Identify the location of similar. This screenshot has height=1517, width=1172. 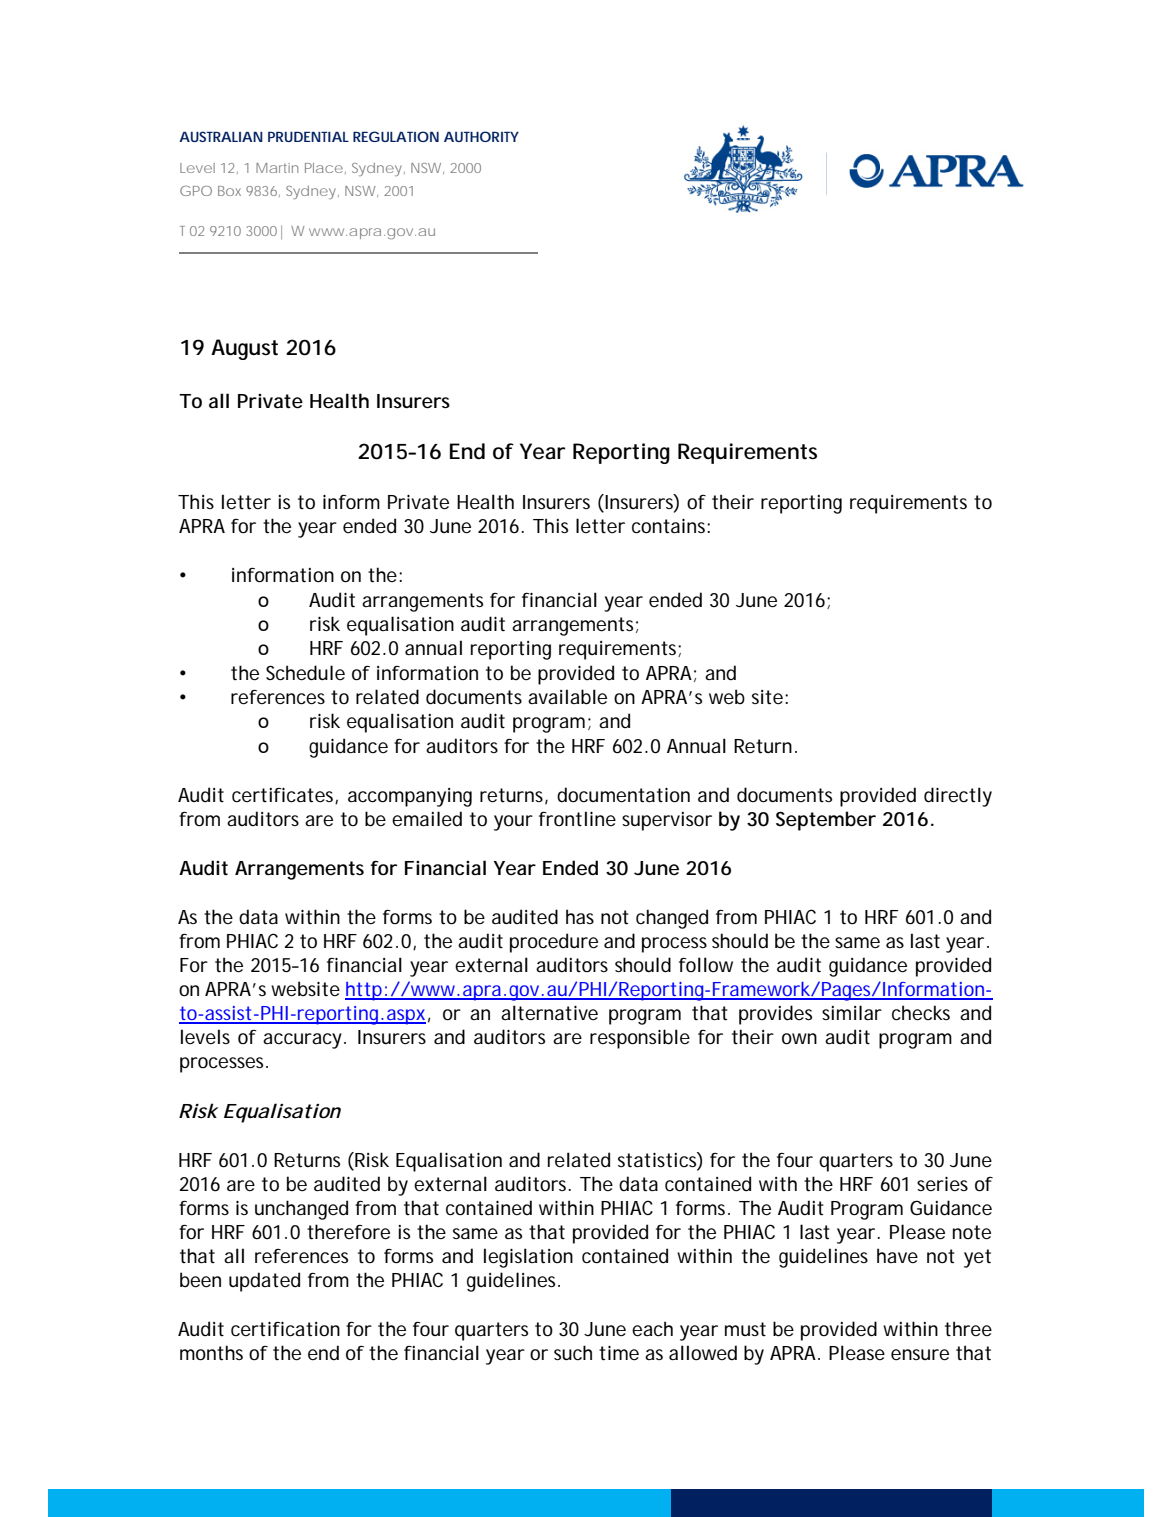
(852, 1012).
